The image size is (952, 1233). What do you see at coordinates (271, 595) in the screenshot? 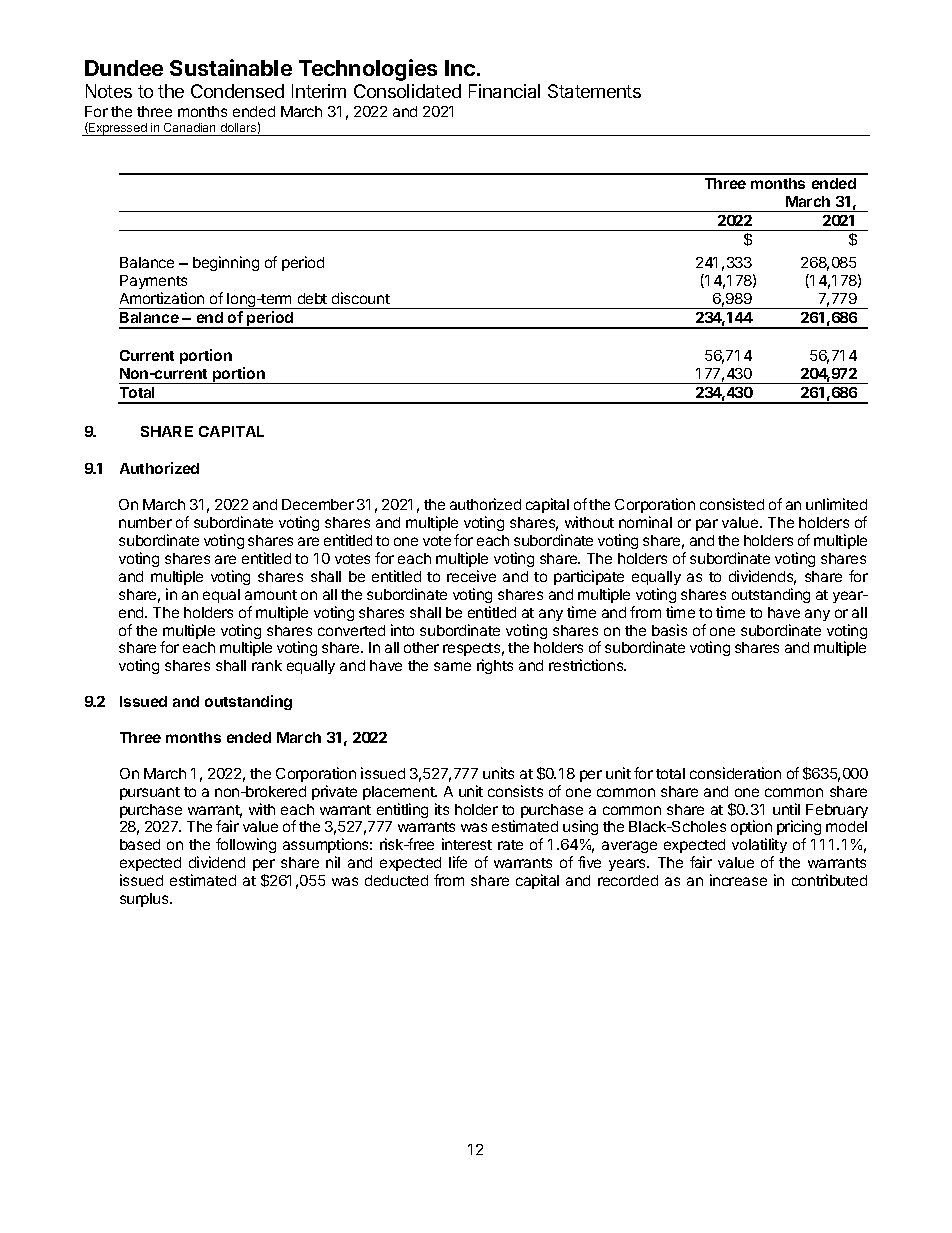
I see `amount` at bounding box center [271, 595].
